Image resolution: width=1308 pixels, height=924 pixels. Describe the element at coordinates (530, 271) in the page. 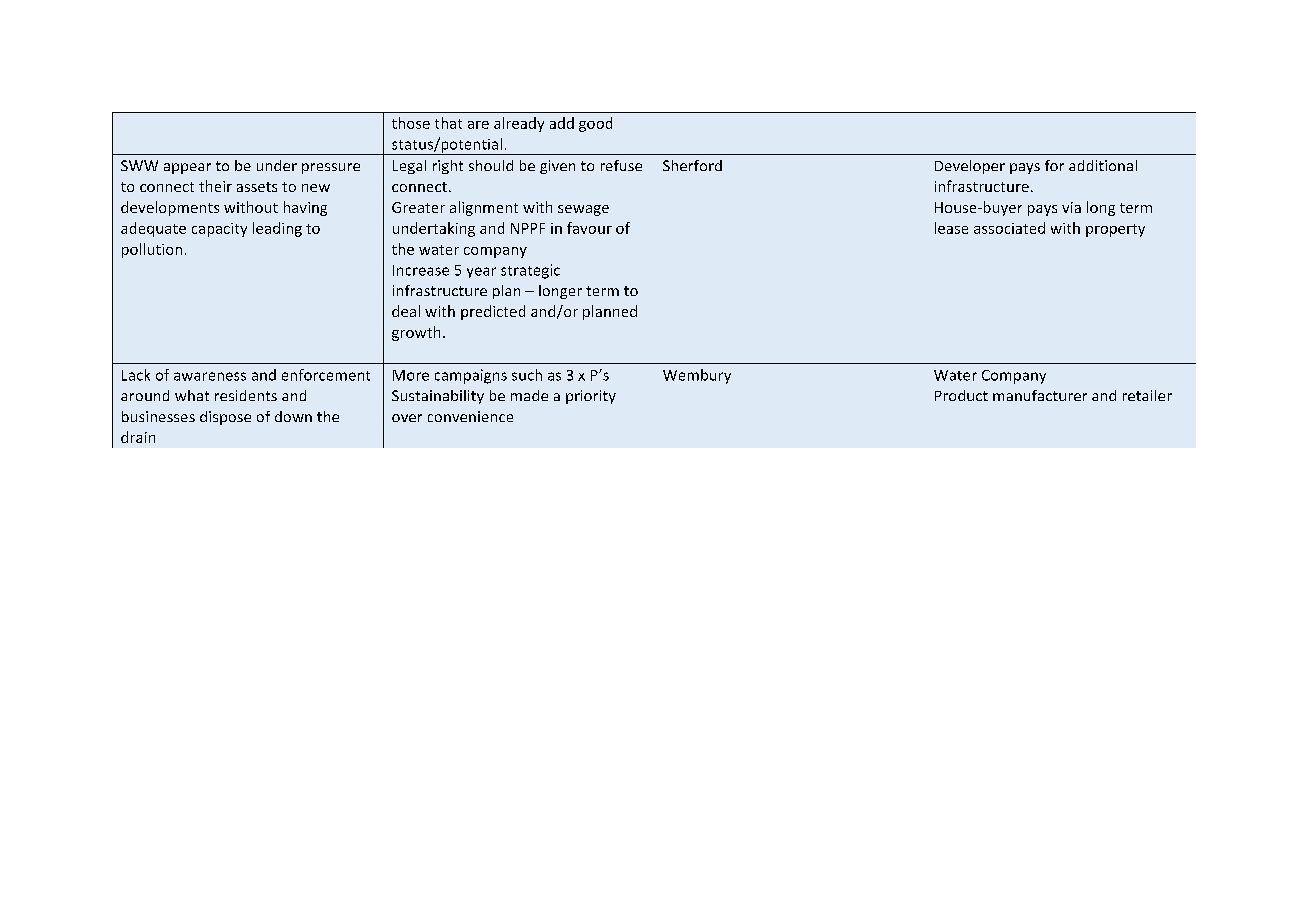

I see `strategic` at that location.
